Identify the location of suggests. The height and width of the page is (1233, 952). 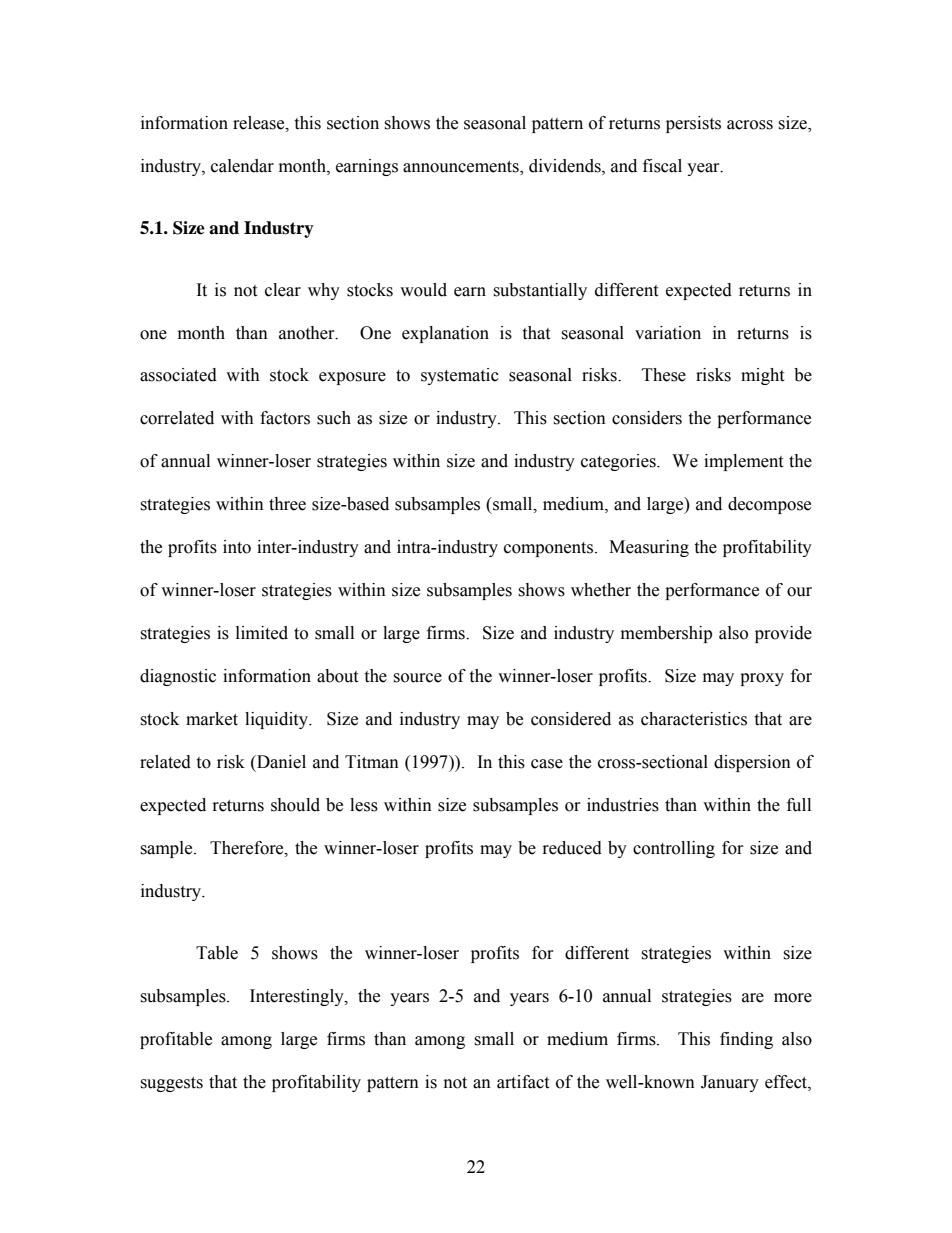
(171, 1084).
